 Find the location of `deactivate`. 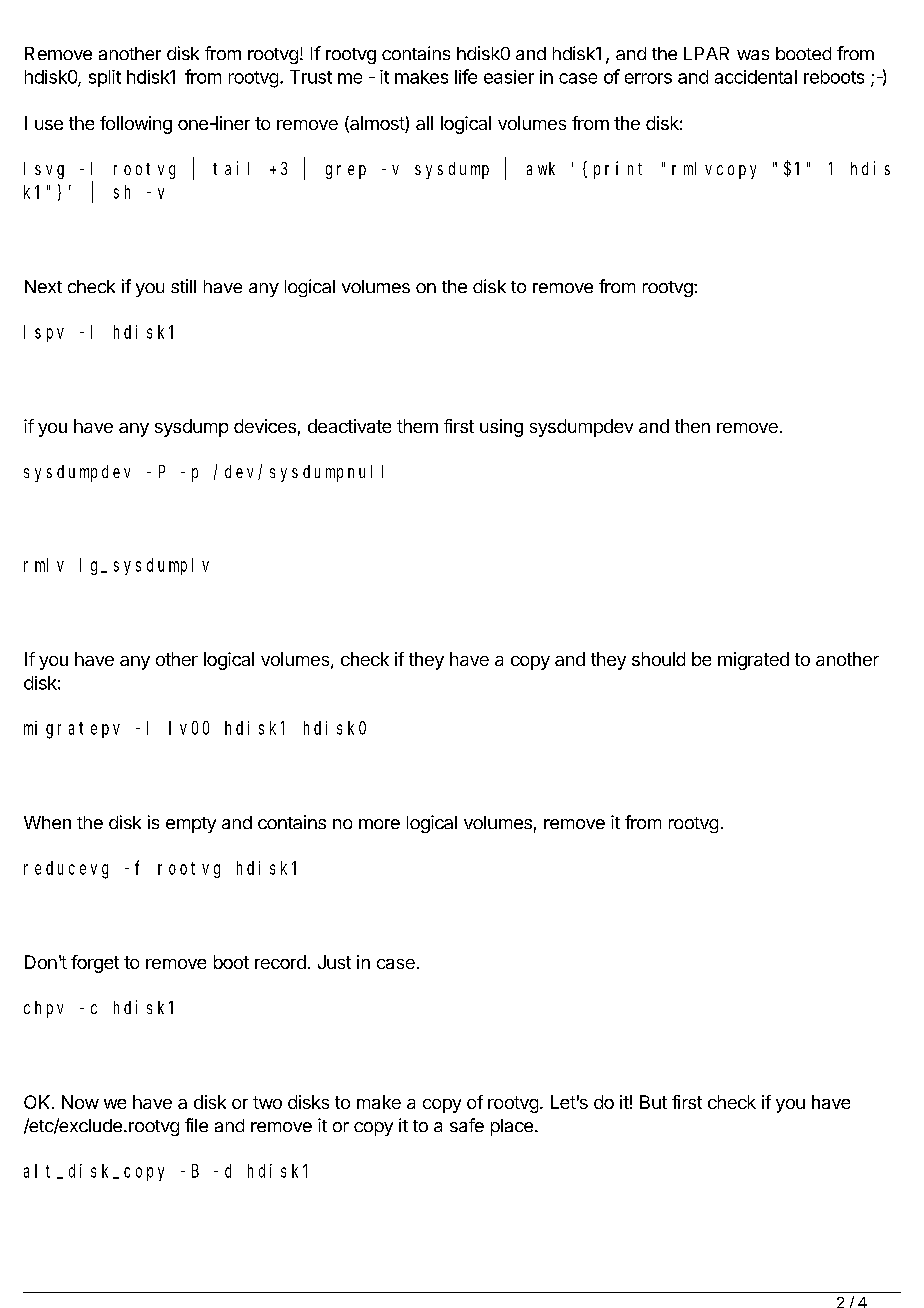

deactivate is located at coordinates (349, 426).
